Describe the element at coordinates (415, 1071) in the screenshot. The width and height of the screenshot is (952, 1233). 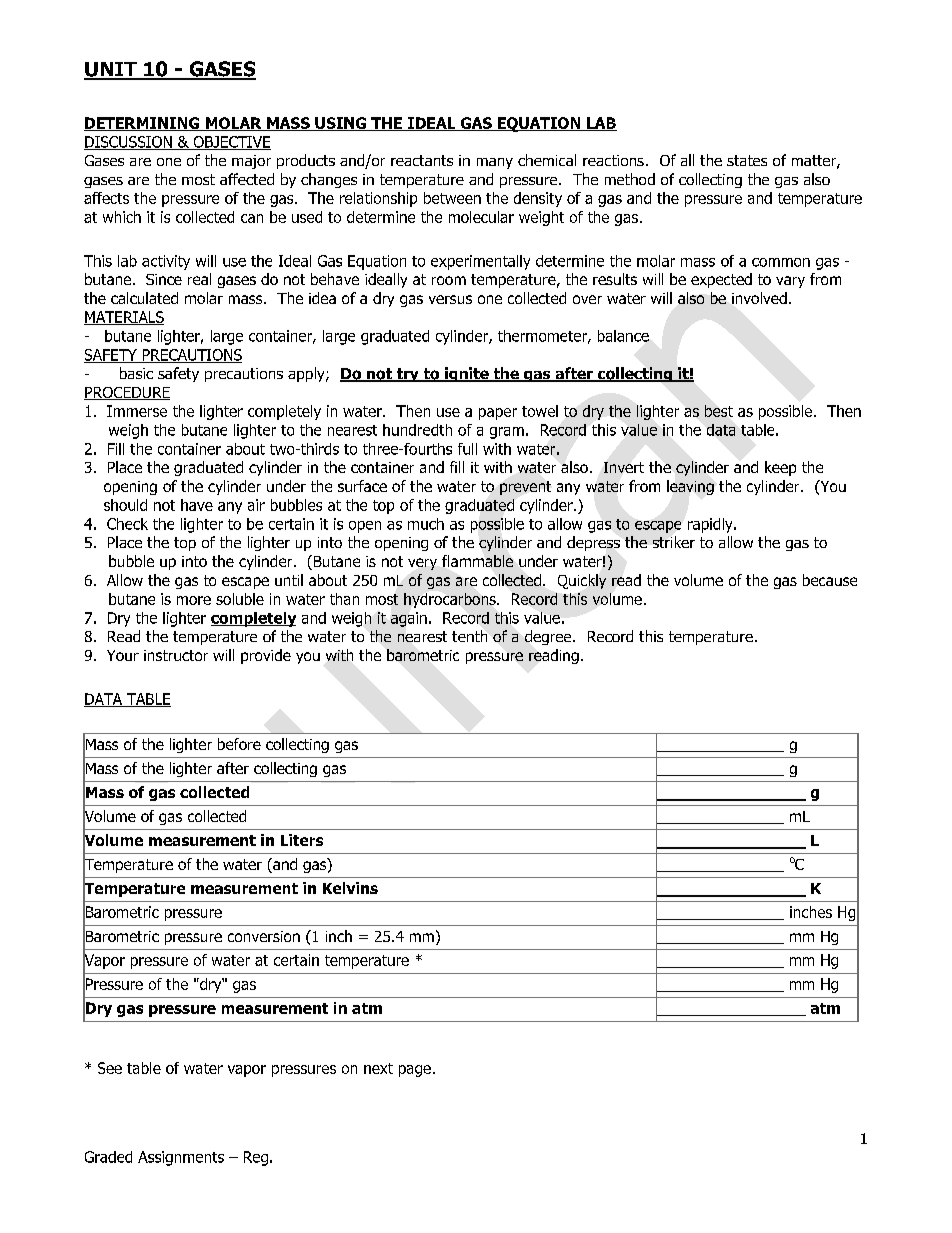
I see `page` at that location.
